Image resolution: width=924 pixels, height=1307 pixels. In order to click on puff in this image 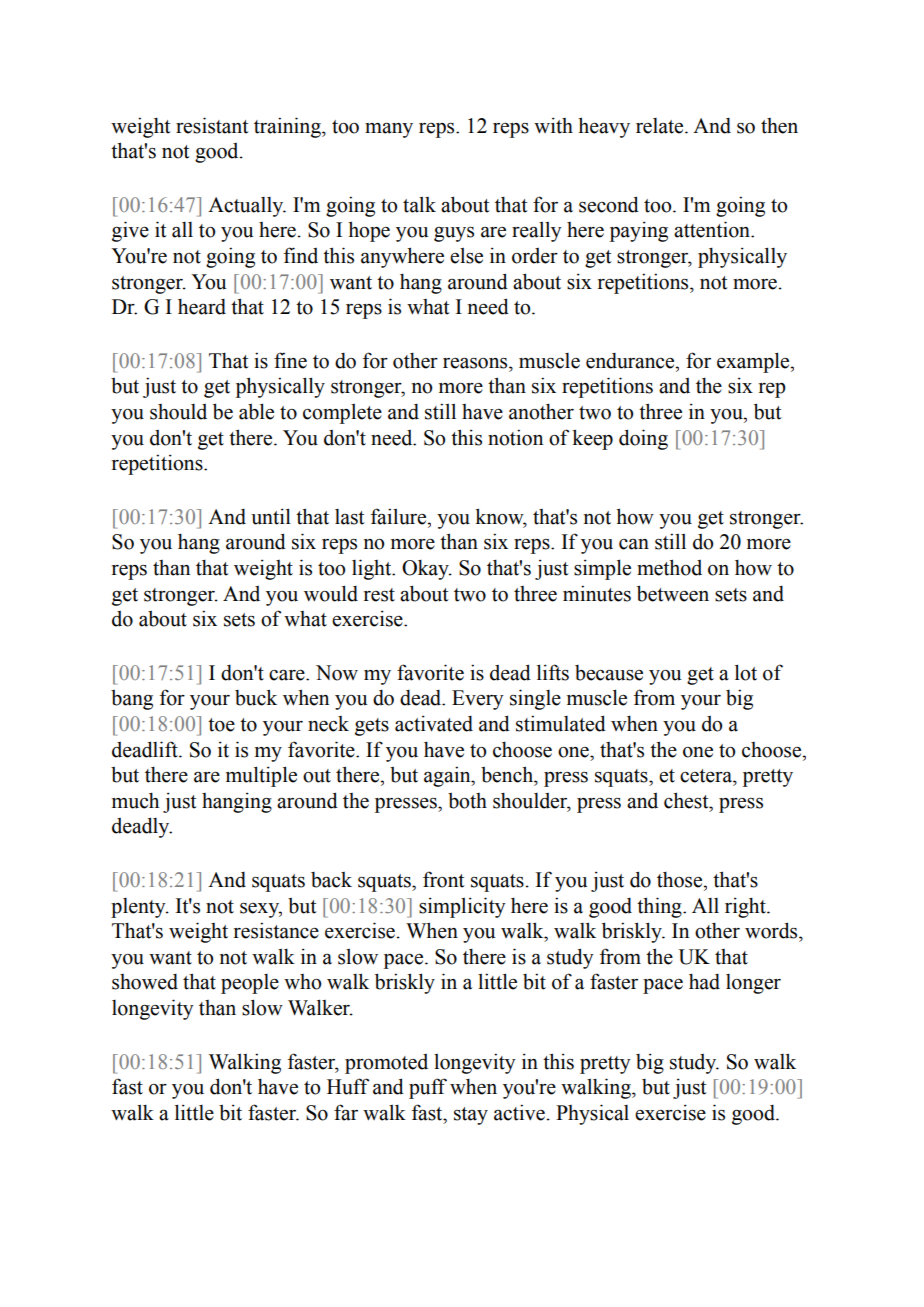, I will do `click(428, 1088)`.
